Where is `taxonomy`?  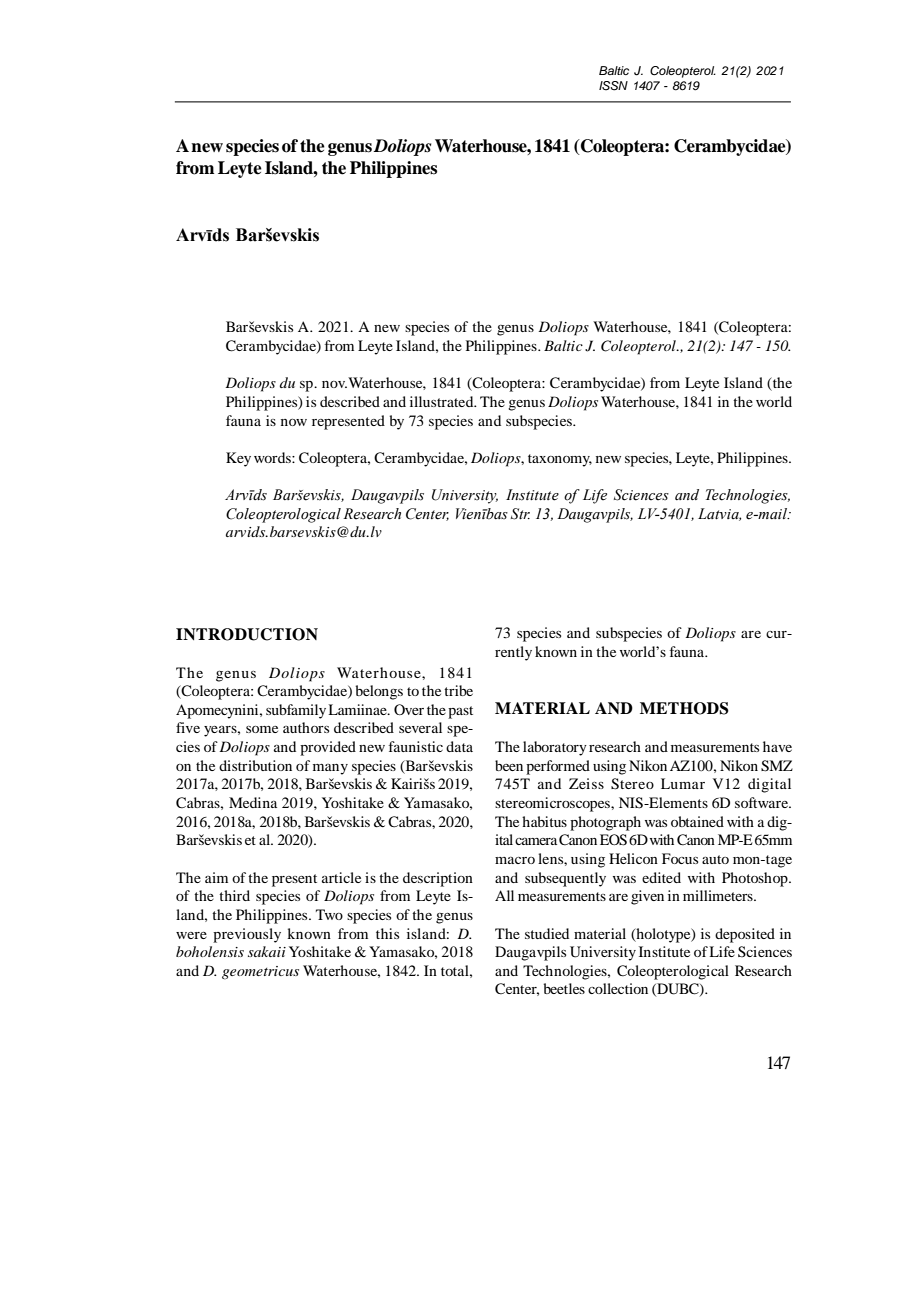
taxonomy is located at coordinates (560, 460).
